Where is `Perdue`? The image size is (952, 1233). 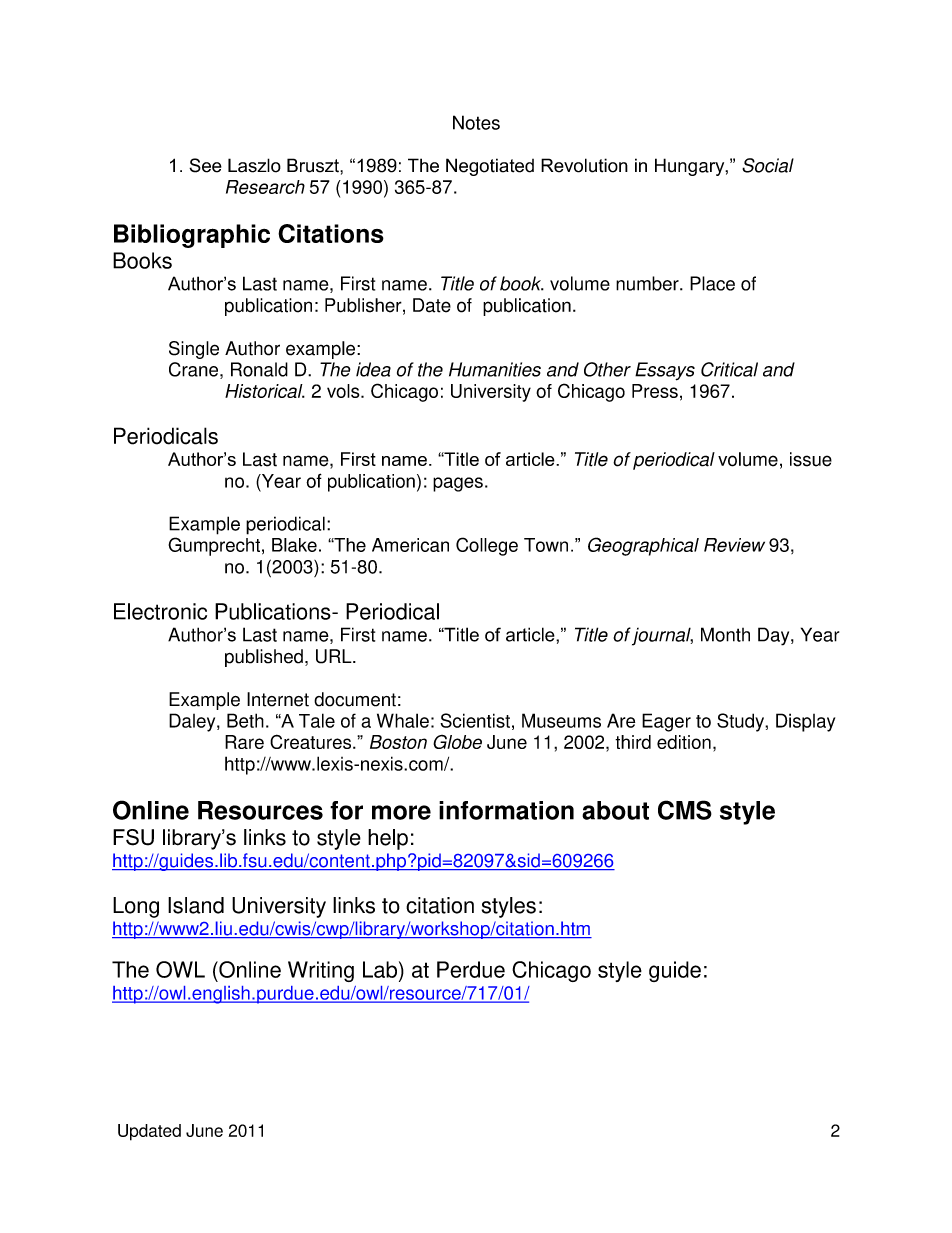 Perdue is located at coordinates (471, 969).
